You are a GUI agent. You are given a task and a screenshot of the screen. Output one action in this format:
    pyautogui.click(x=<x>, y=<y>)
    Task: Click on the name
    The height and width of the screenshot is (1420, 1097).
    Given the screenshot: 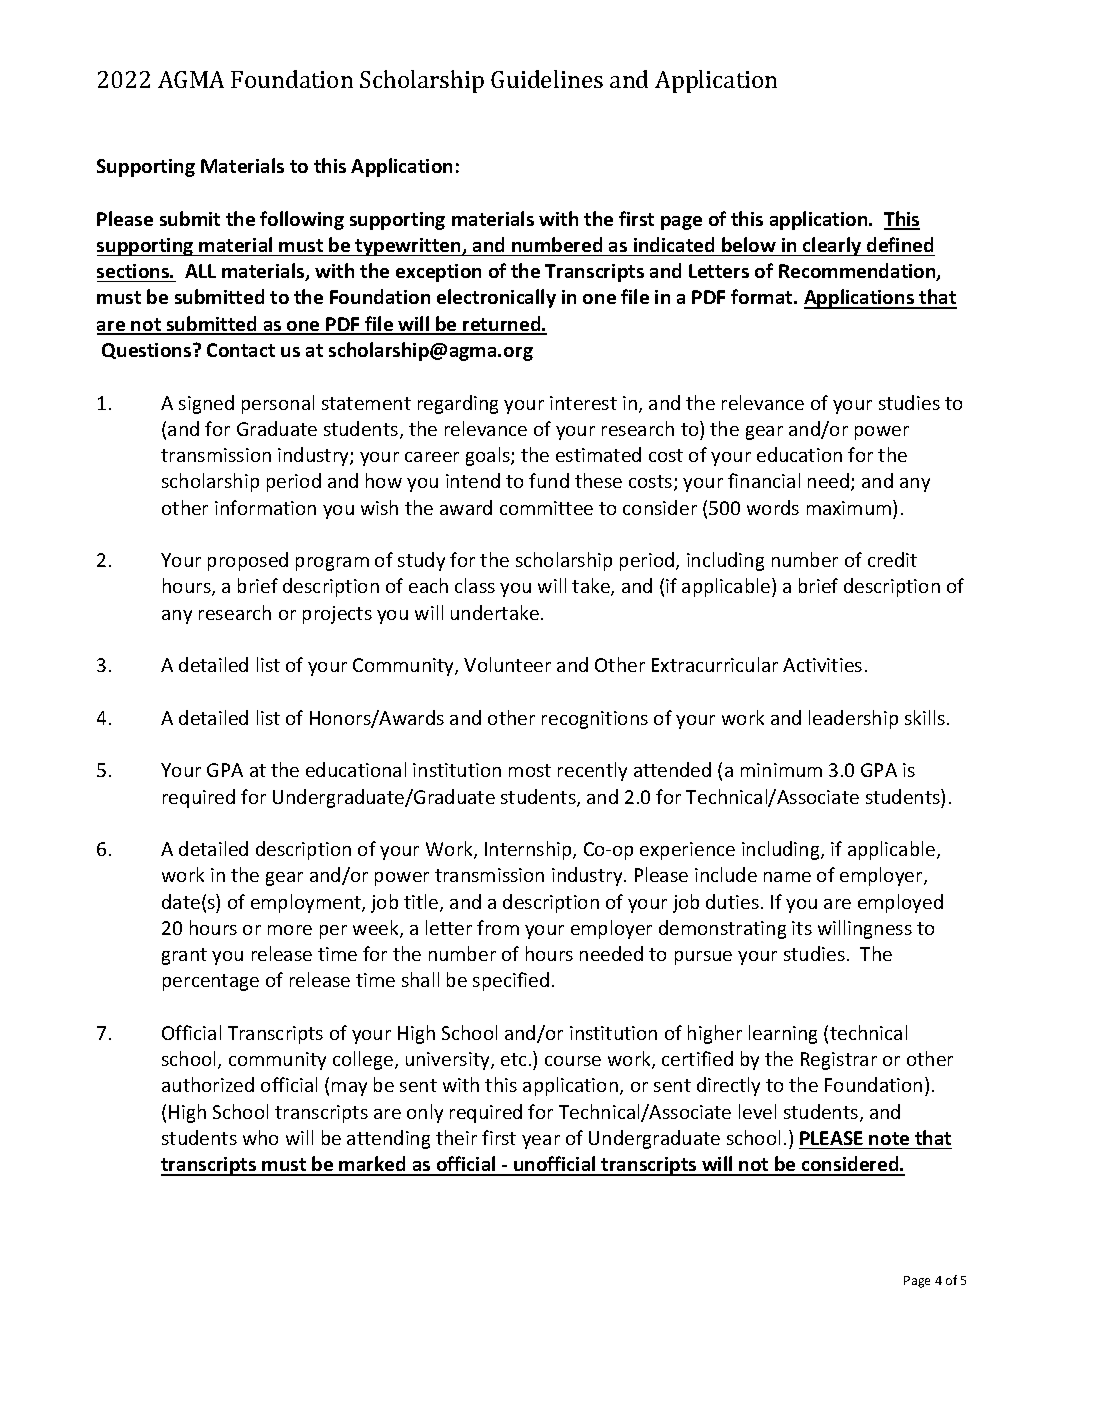 What is the action you would take?
    pyautogui.click(x=787, y=877)
